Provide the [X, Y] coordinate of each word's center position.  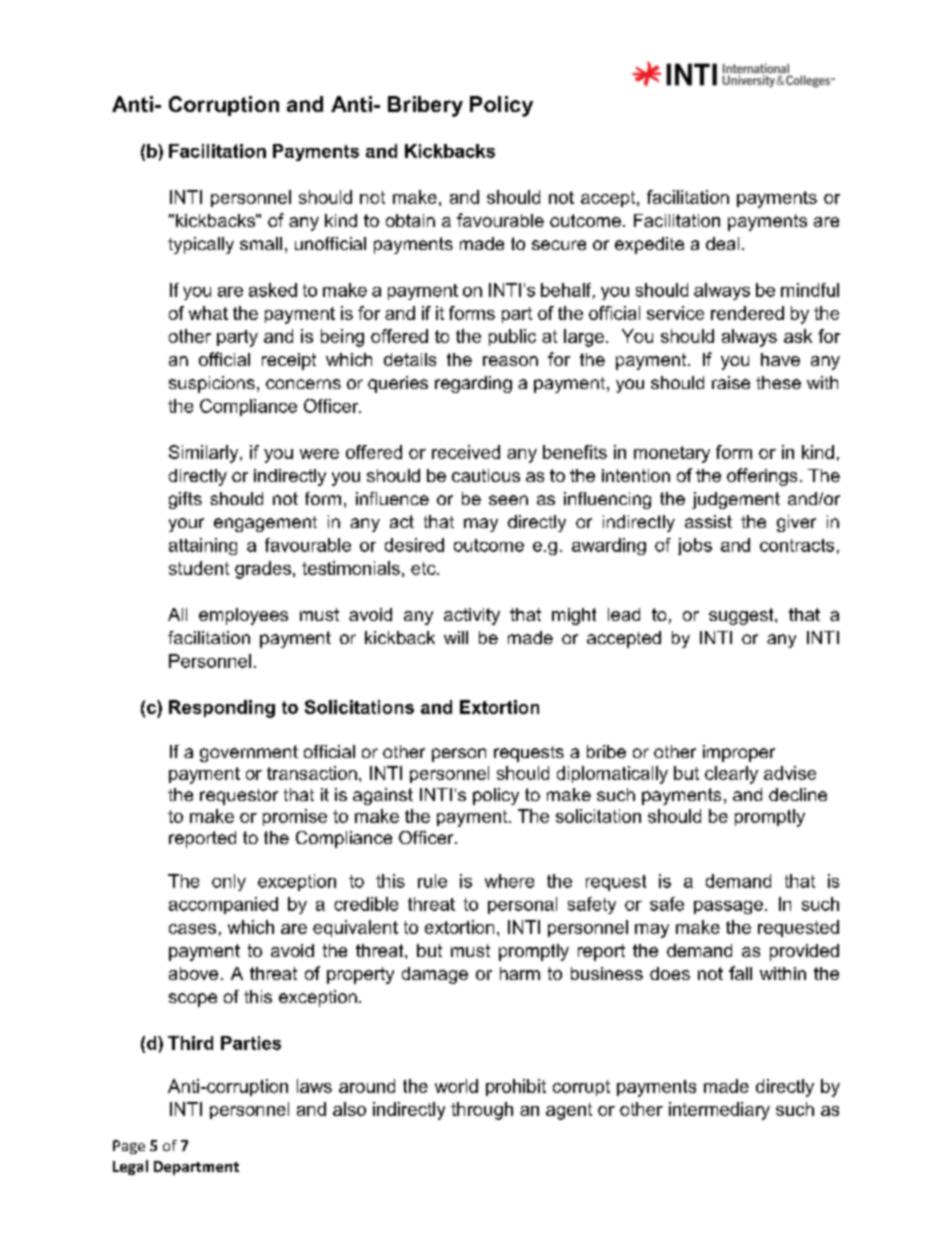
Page [129, 1147]
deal [722, 243]
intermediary [719, 1111]
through [482, 1111]
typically [201, 245]
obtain [410, 220]
